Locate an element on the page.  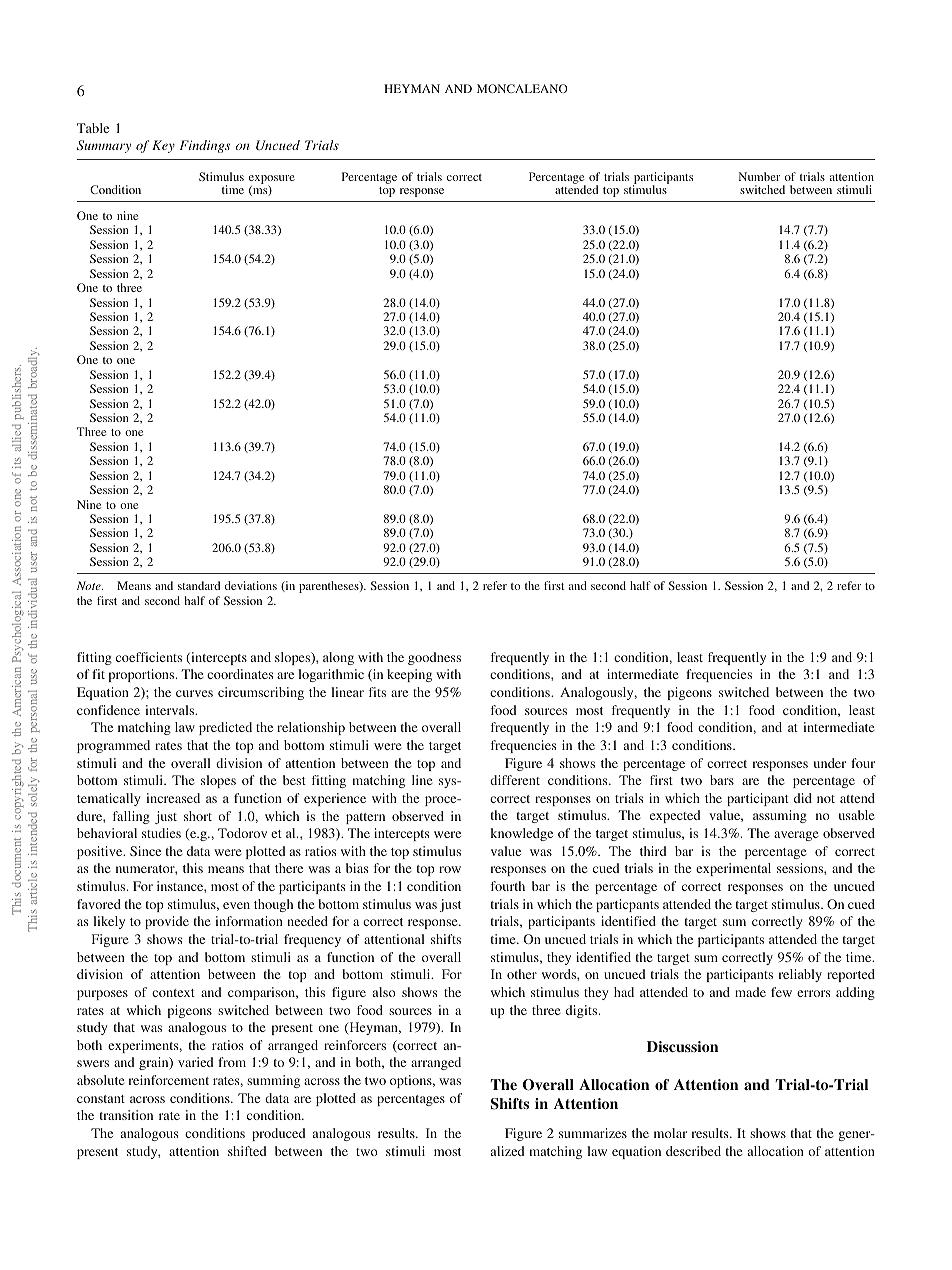
coefficients is located at coordinates (149, 657).
